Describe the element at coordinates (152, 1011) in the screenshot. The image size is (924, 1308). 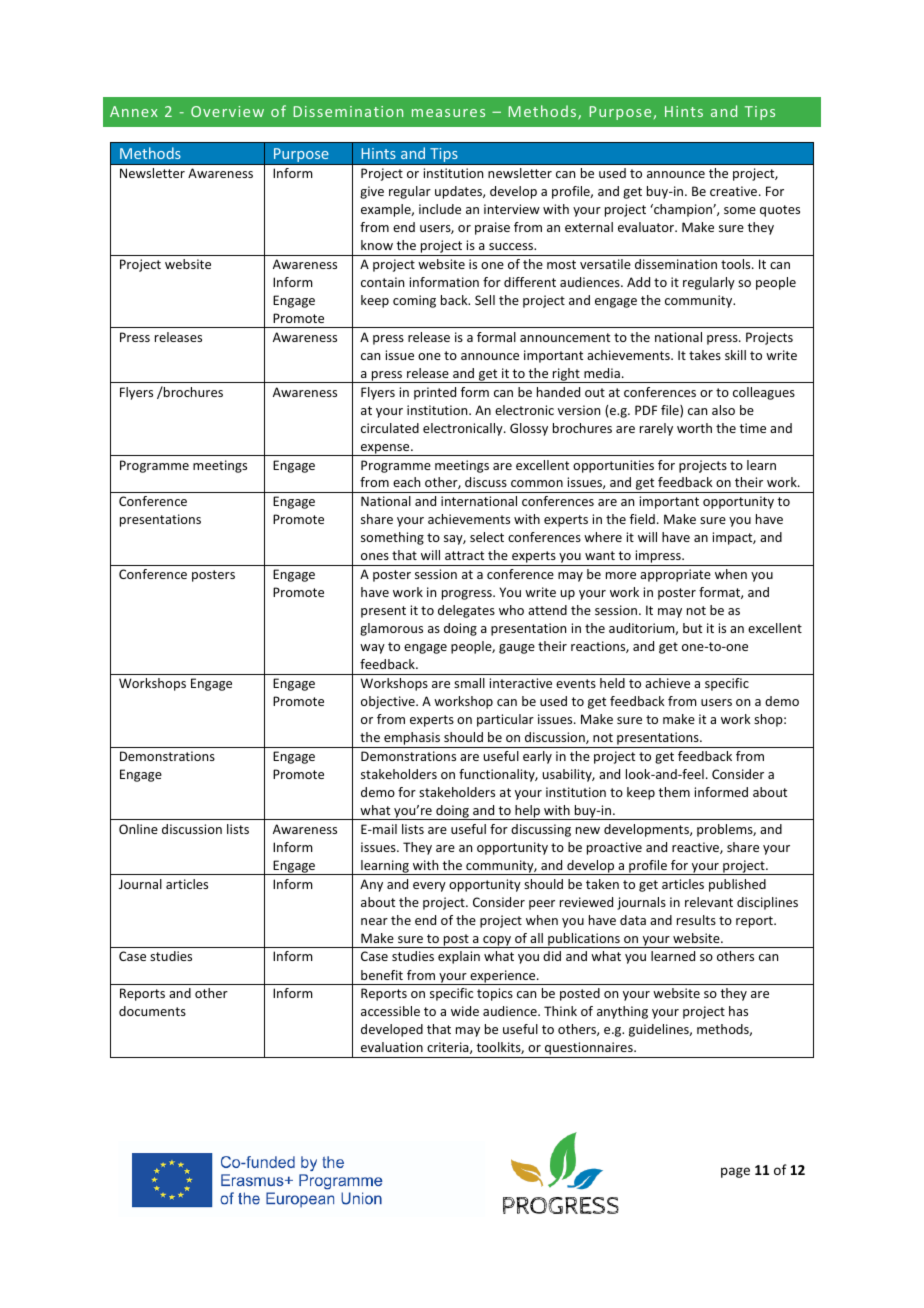
I see `documents` at that location.
